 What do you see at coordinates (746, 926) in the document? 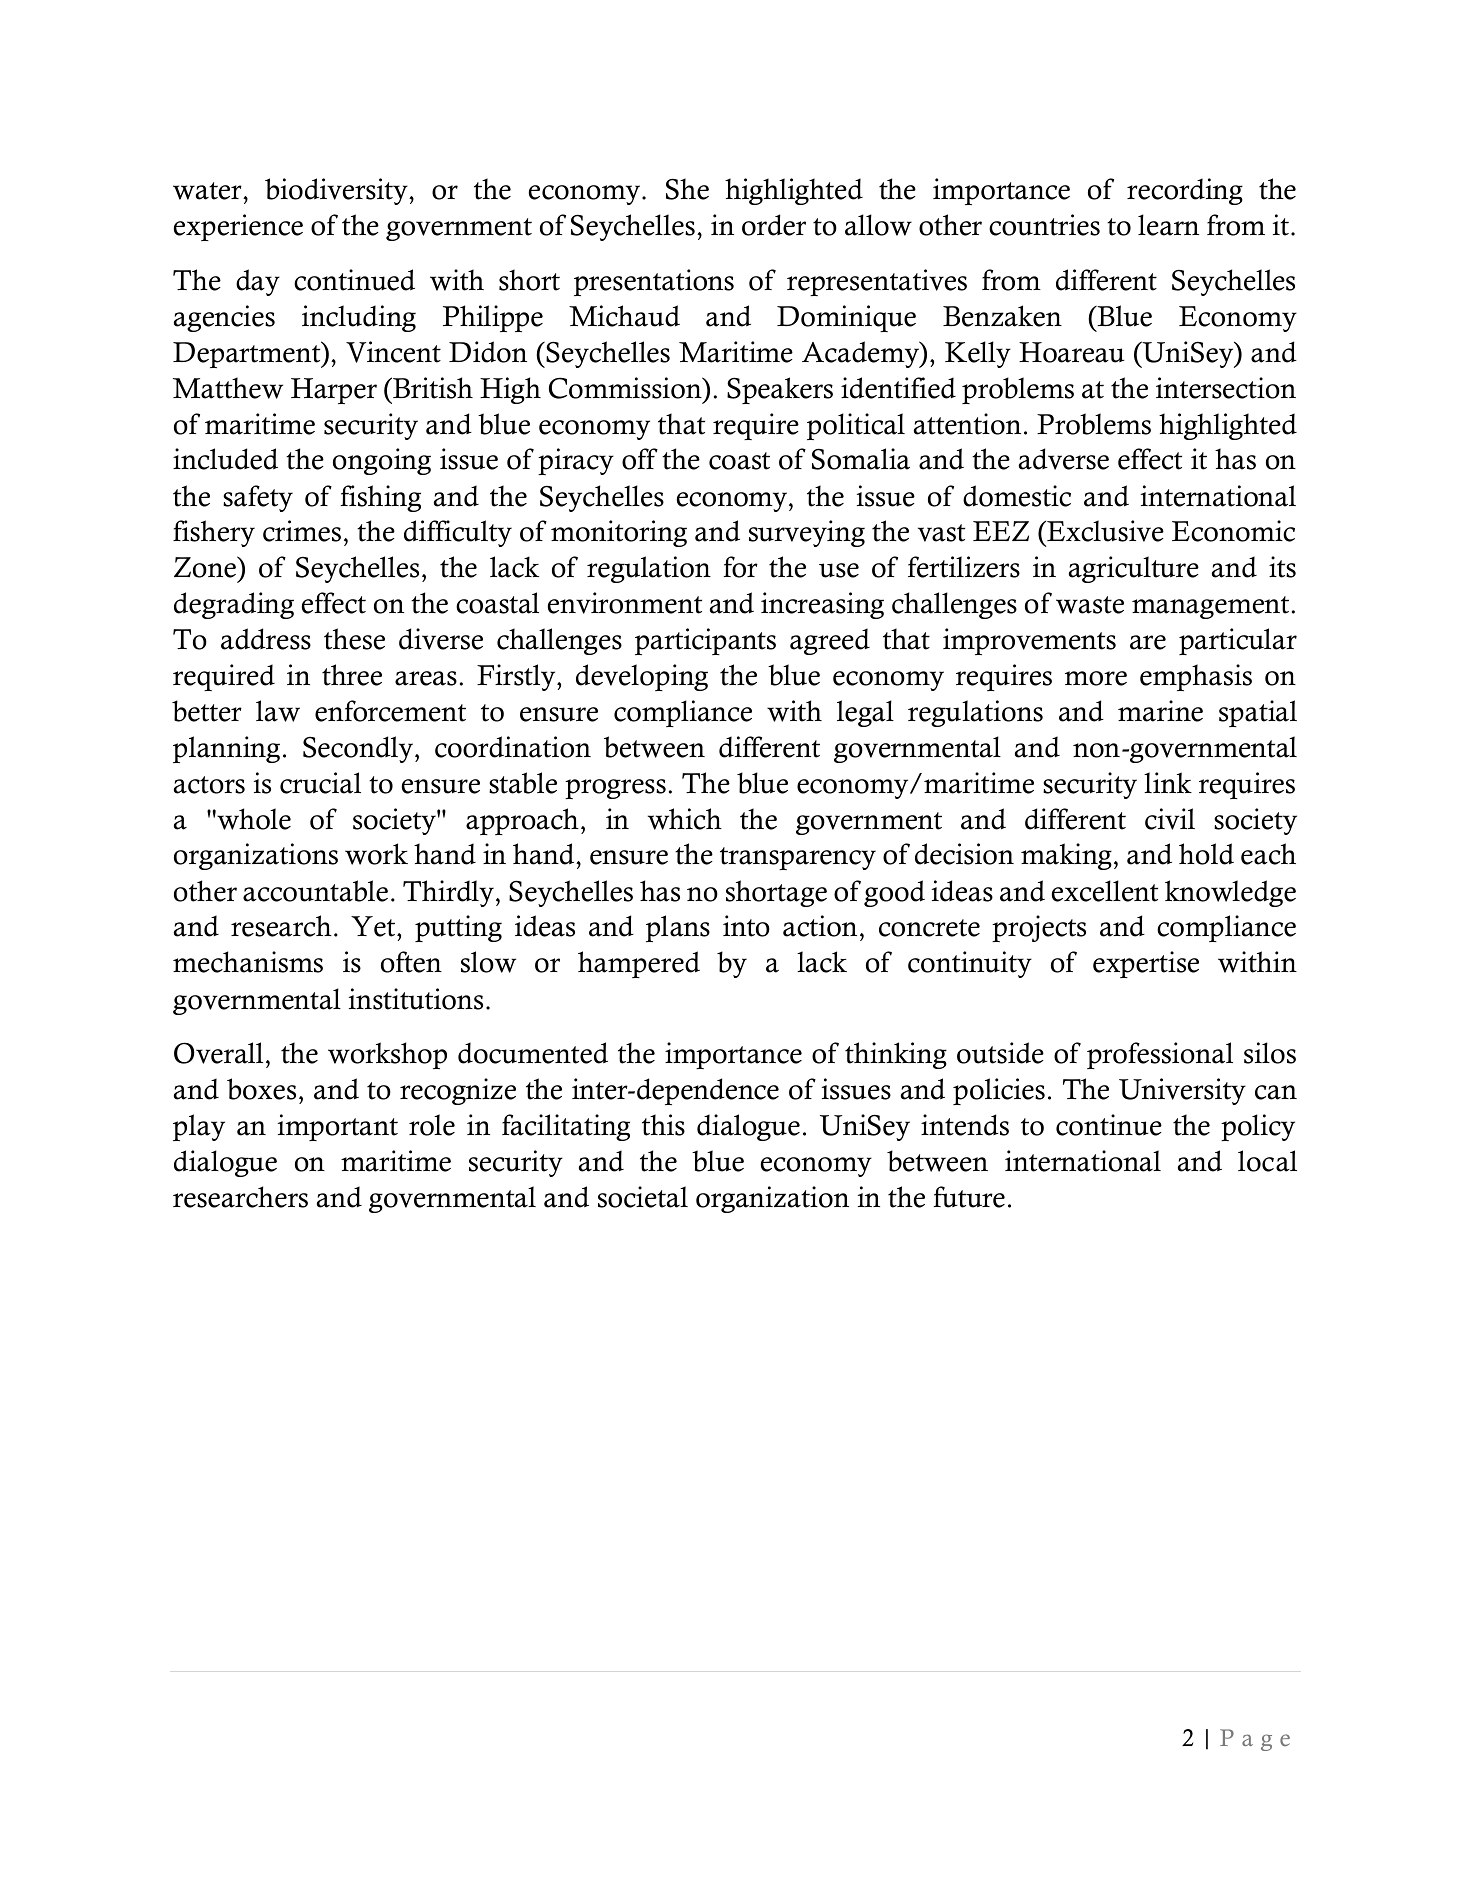
I see `into` at bounding box center [746, 926].
